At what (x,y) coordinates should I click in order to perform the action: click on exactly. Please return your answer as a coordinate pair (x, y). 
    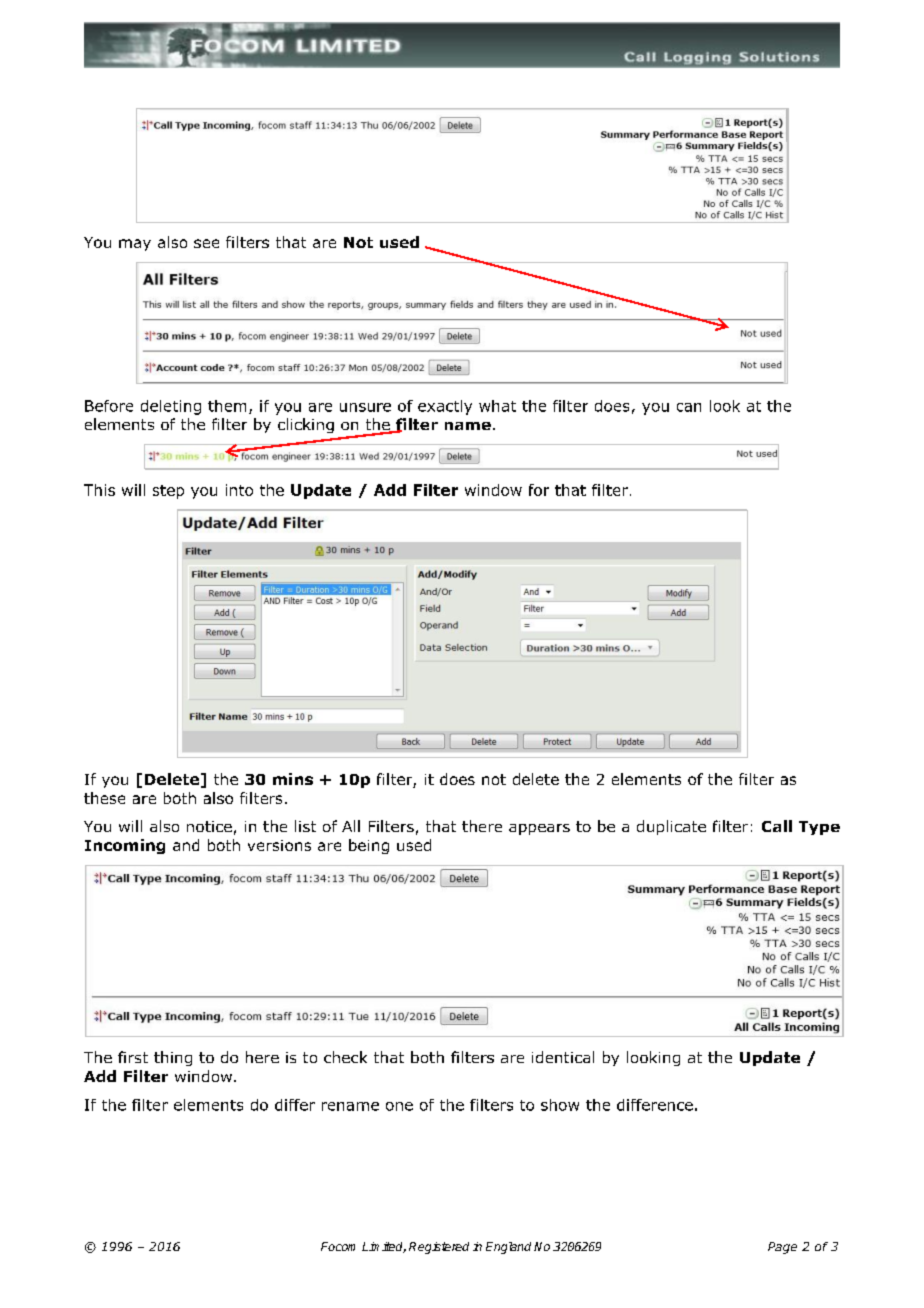
    Looking at the image, I should click on (445, 407).
